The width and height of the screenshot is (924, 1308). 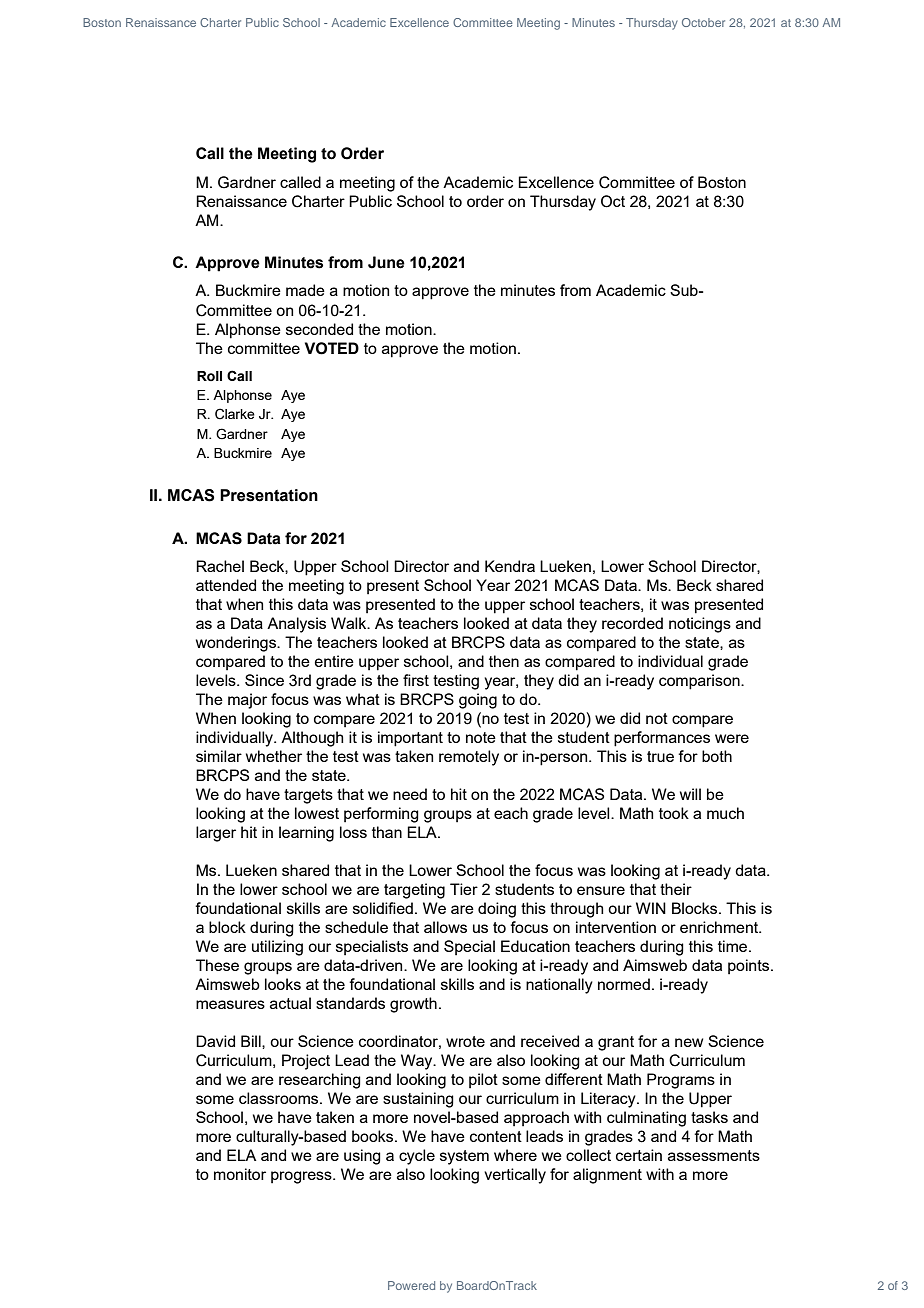 What do you see at coordinates (496, 1136) in the screenshot?
I see `content` at bounding box center [496, 1136].
